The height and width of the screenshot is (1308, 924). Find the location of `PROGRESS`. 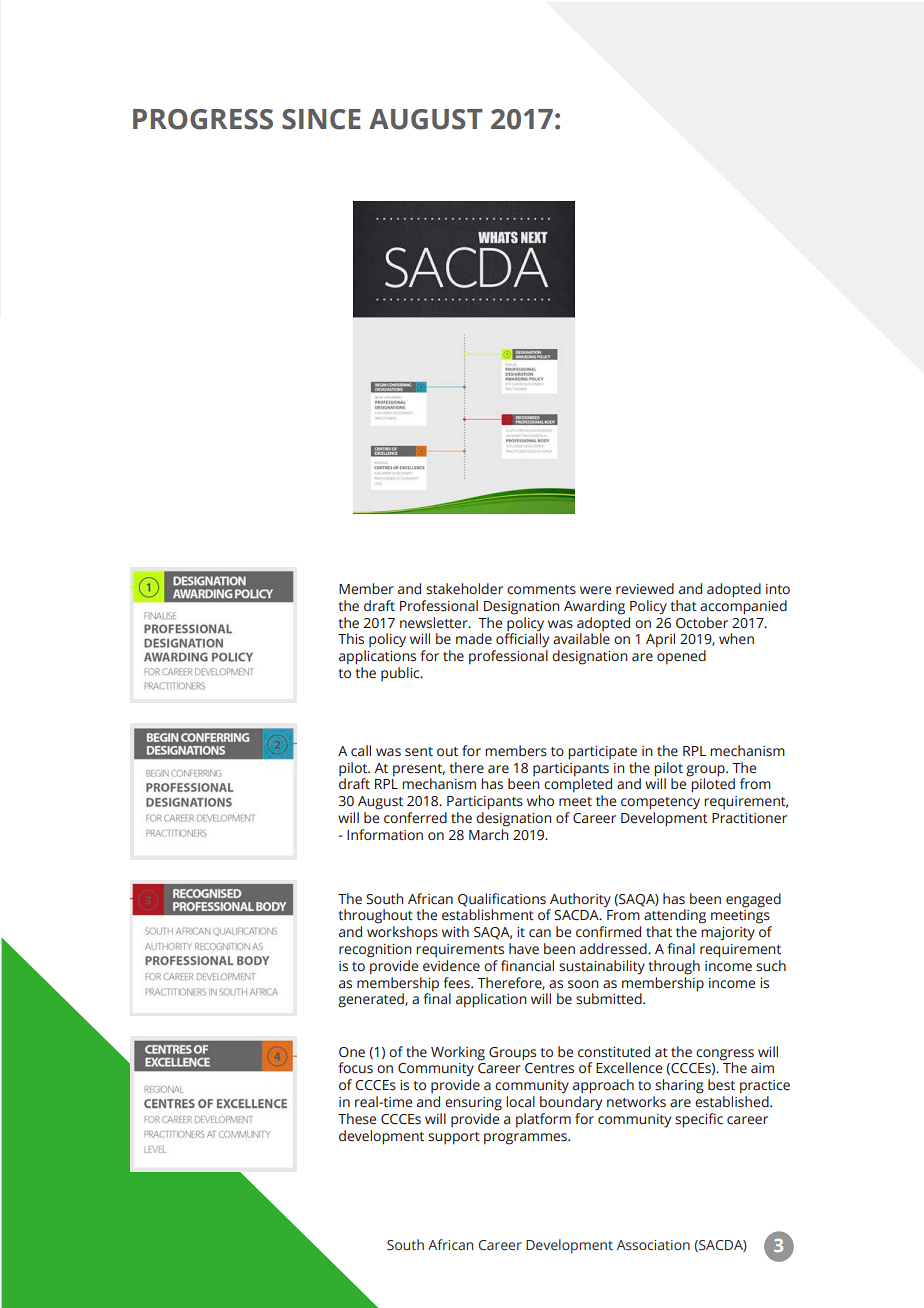

PROGRESS is located at coordinates (203, 119).
